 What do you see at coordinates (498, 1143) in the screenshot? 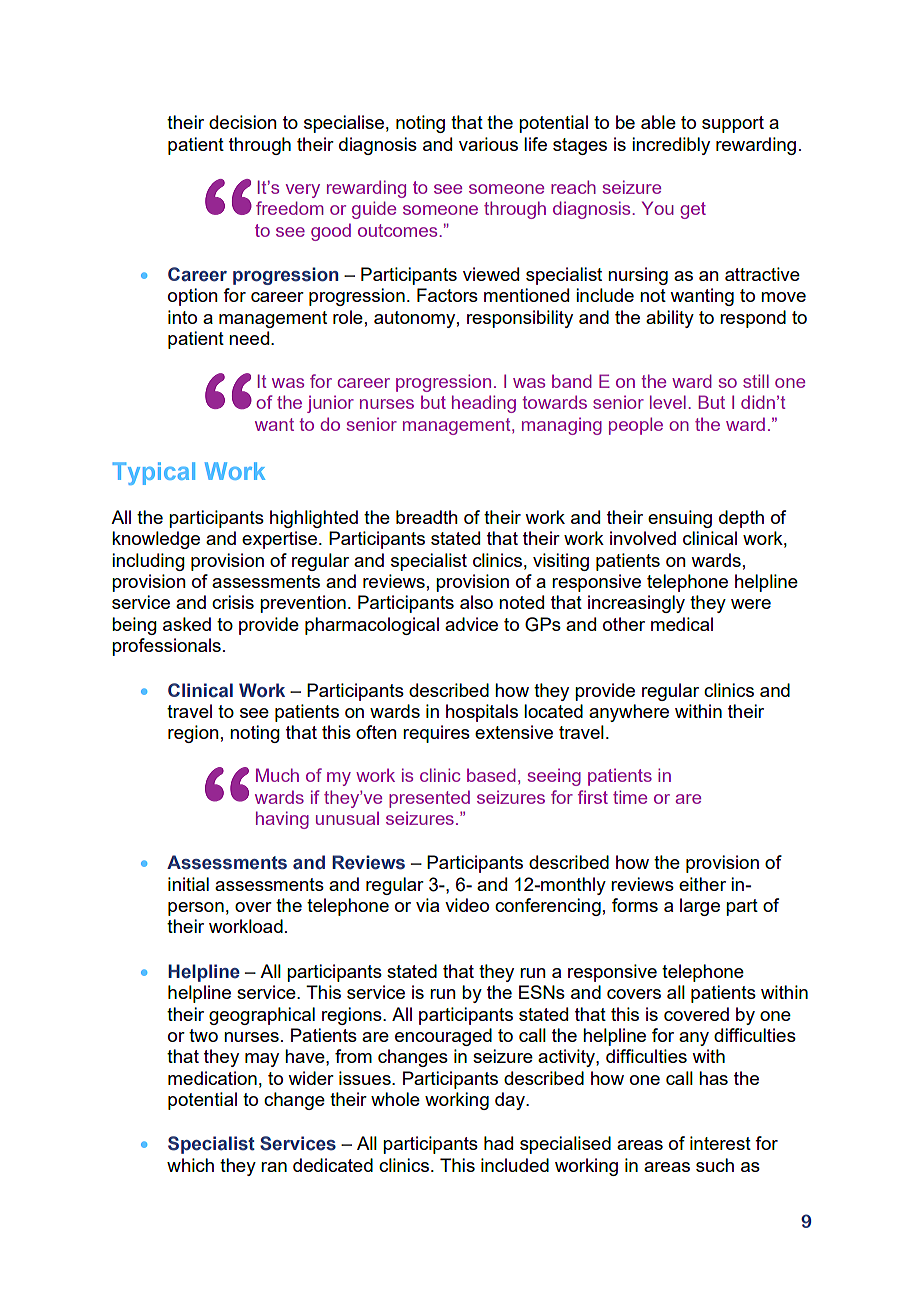
I see `had` at bounding box center [498, 1143].
